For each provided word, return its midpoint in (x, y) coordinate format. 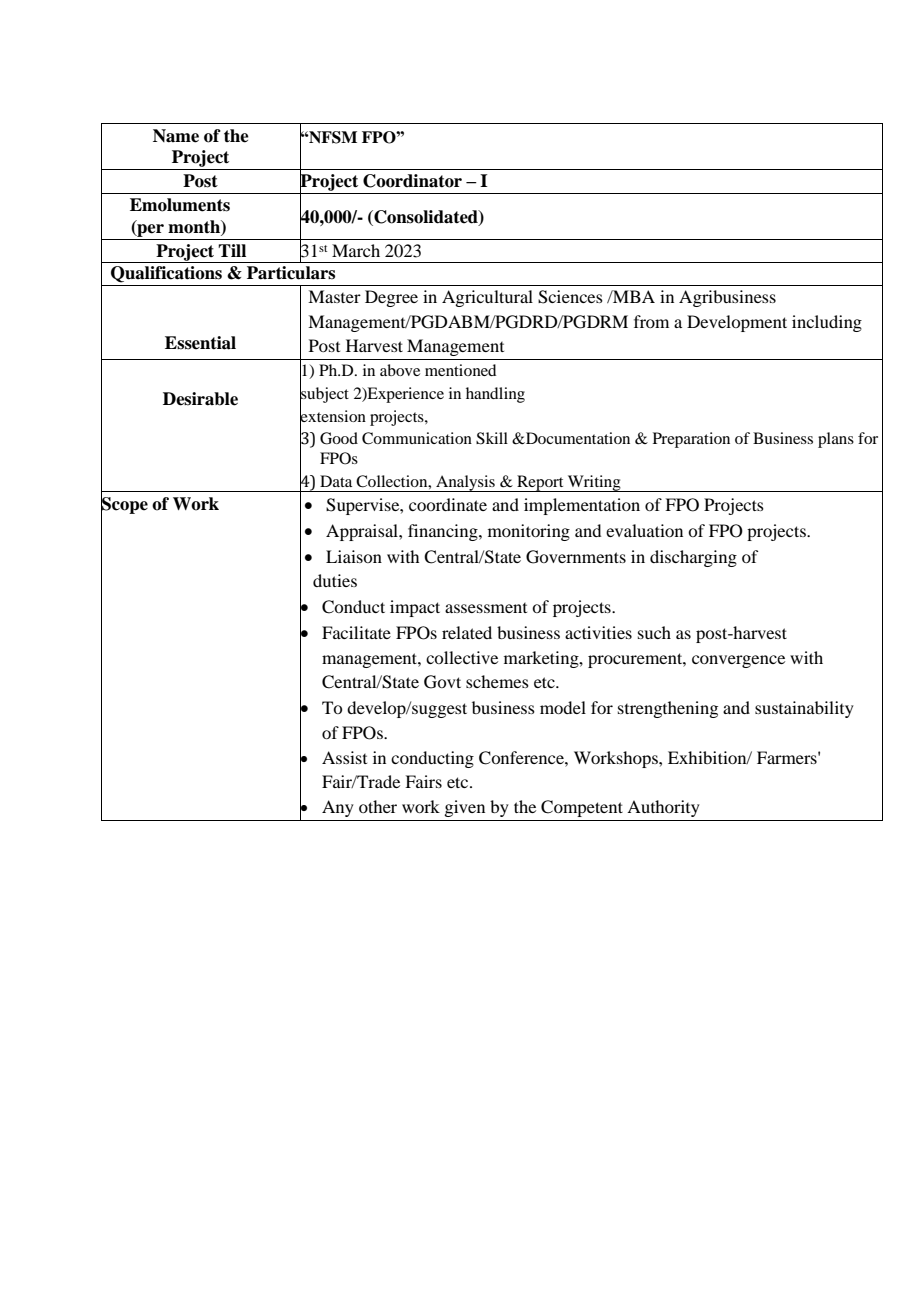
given (464, 808)
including (827, 323)
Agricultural (487, 298)
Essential (200, 343)
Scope (124, 505)
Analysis (465, 483)
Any (338, 808)
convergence (738, 661)
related (467, 632)
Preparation (691, 440)
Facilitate (356, 632)
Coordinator (412, 181)
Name (176, 136)
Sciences (570, 297)
